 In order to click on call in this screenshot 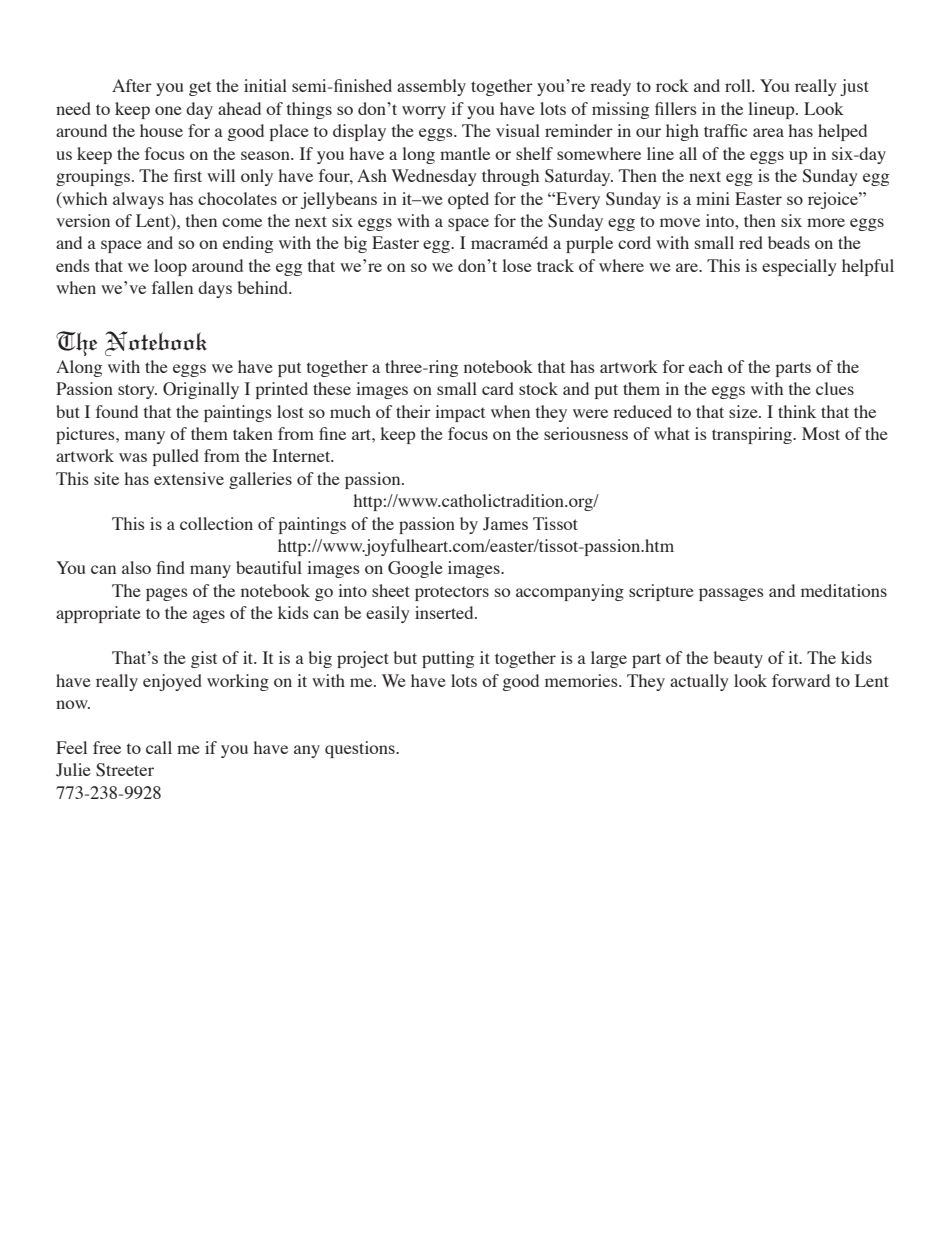, I will do `click(159, 747)`.
